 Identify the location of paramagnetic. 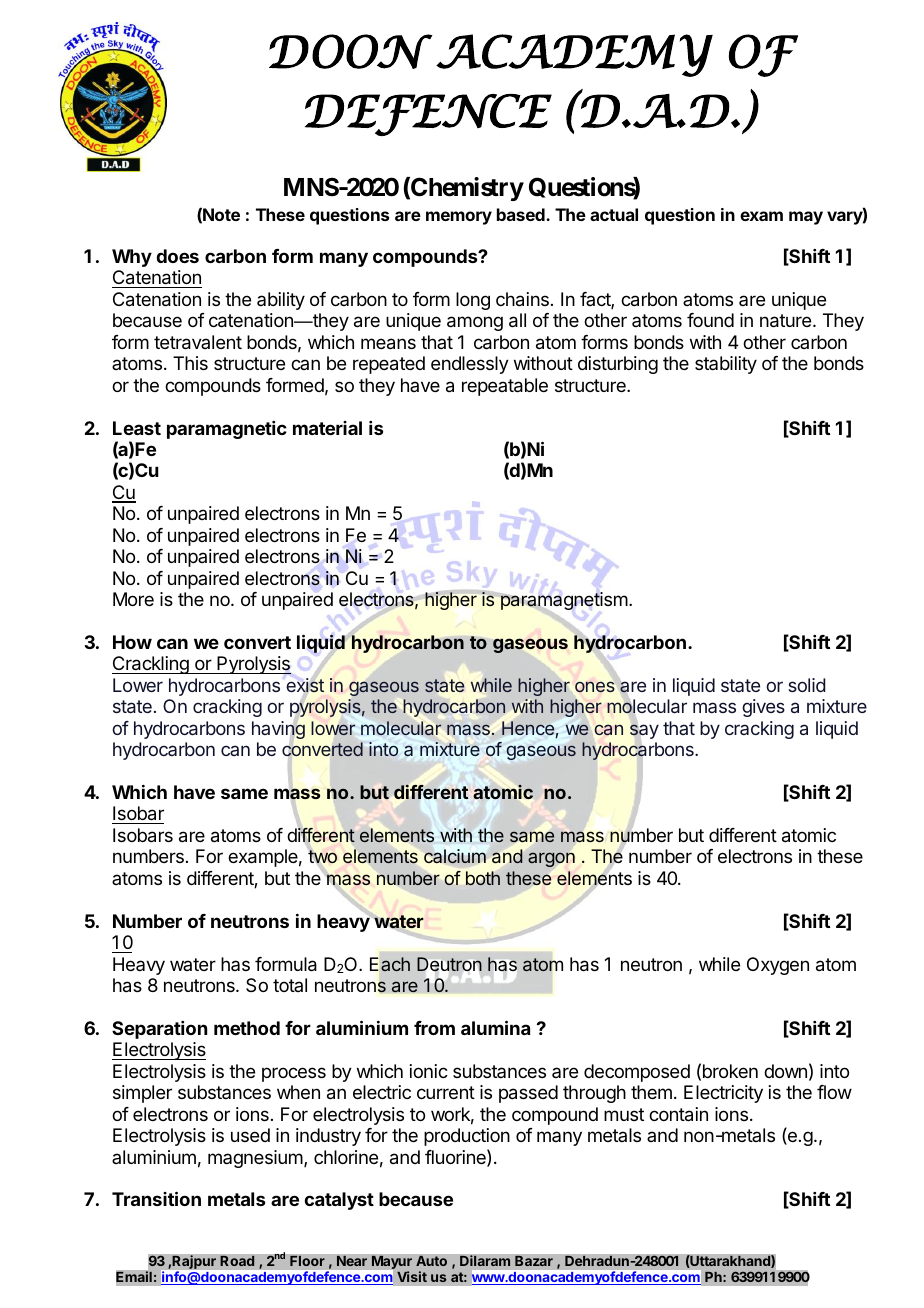
(227, 430).
